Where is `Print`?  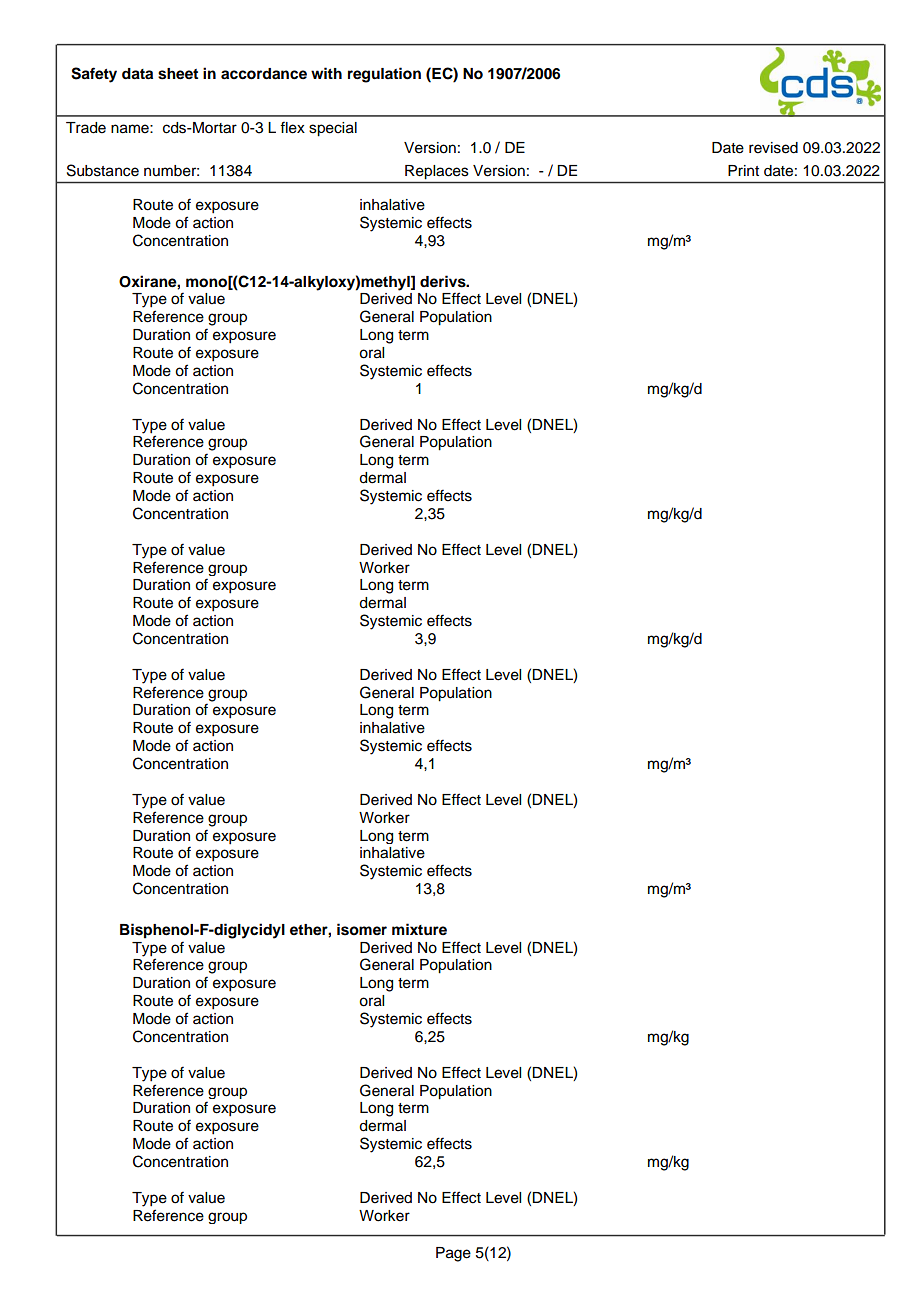
Print is located at coordinates (743, 170).
